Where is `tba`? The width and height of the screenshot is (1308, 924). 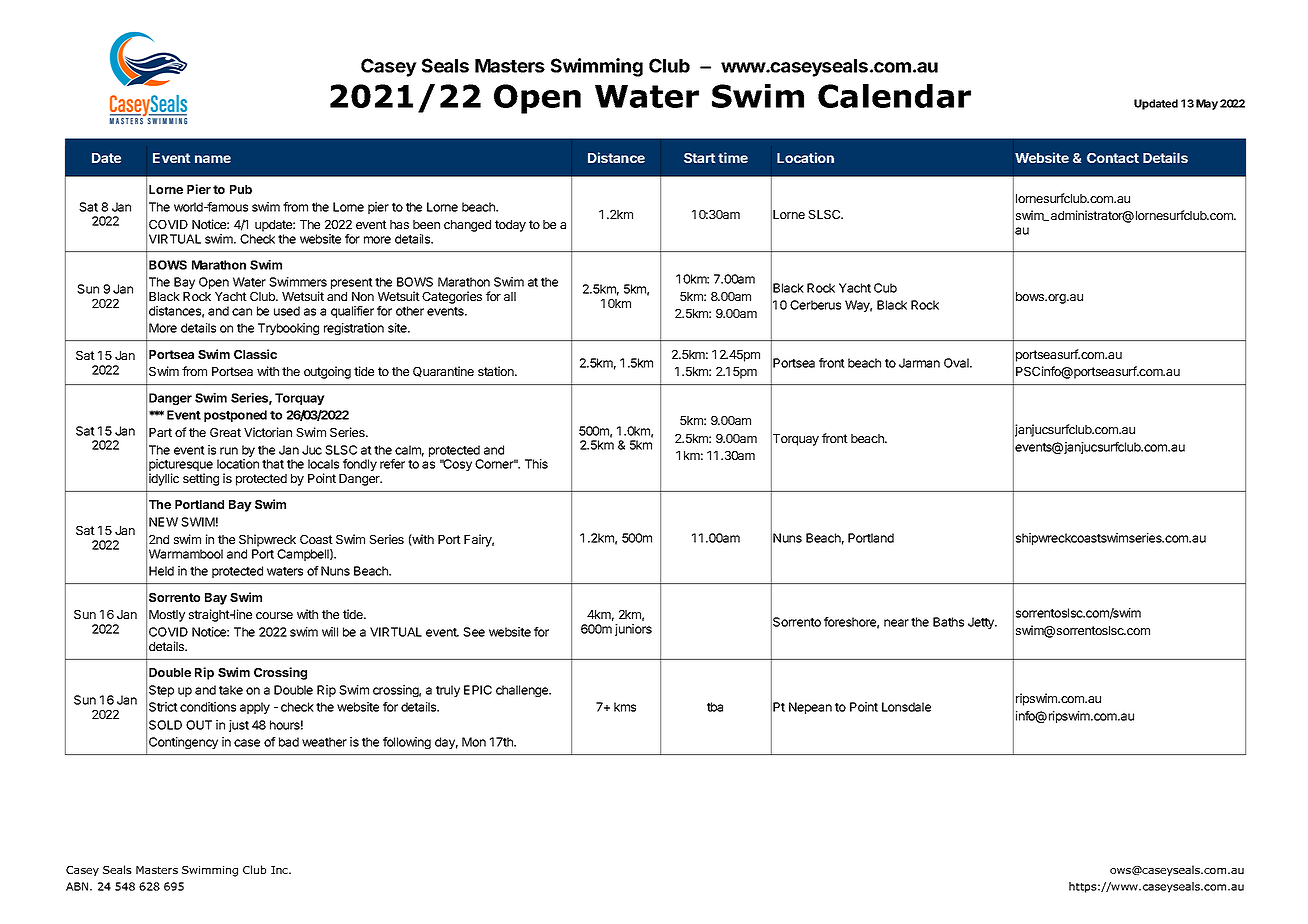
tba is located at coordinates (715, 707).
